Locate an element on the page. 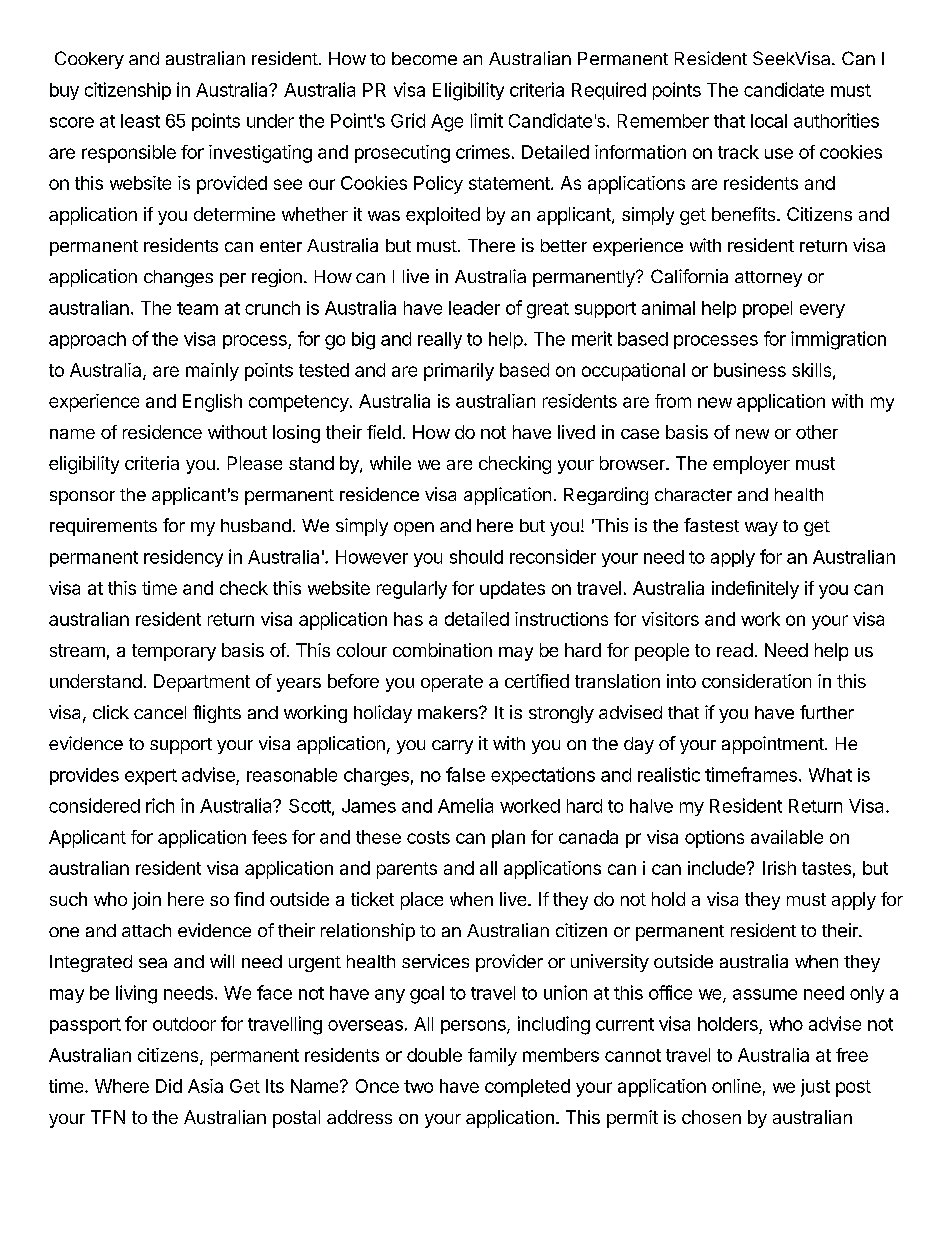 The width and height of the image is (952, 1233). really is located at coordinates (440, 340).
